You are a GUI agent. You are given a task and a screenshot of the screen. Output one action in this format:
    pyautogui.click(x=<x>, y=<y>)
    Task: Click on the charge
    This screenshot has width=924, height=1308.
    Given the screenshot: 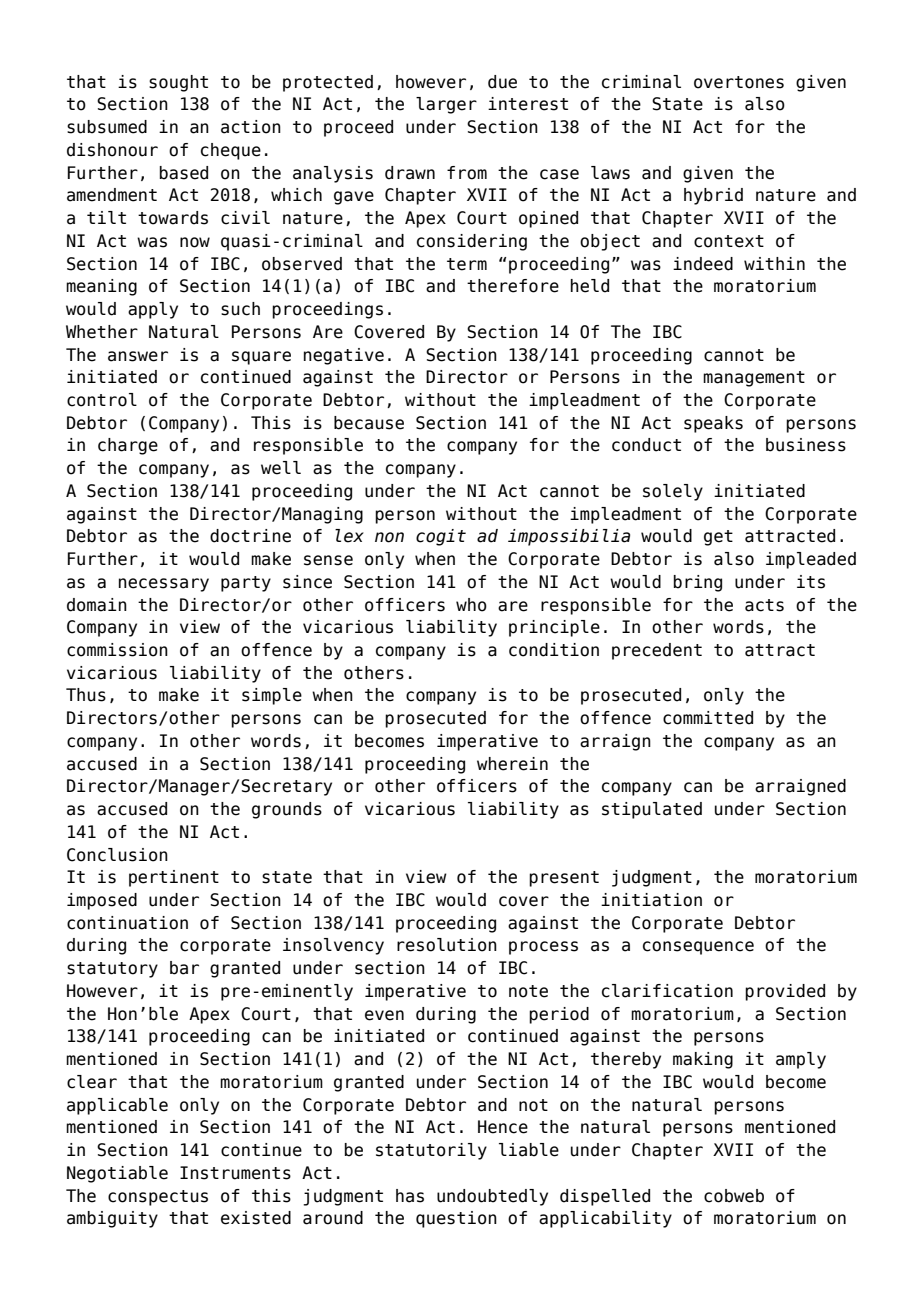 What is the action you would take?
    pyautogui.click(x=128, y=446)
